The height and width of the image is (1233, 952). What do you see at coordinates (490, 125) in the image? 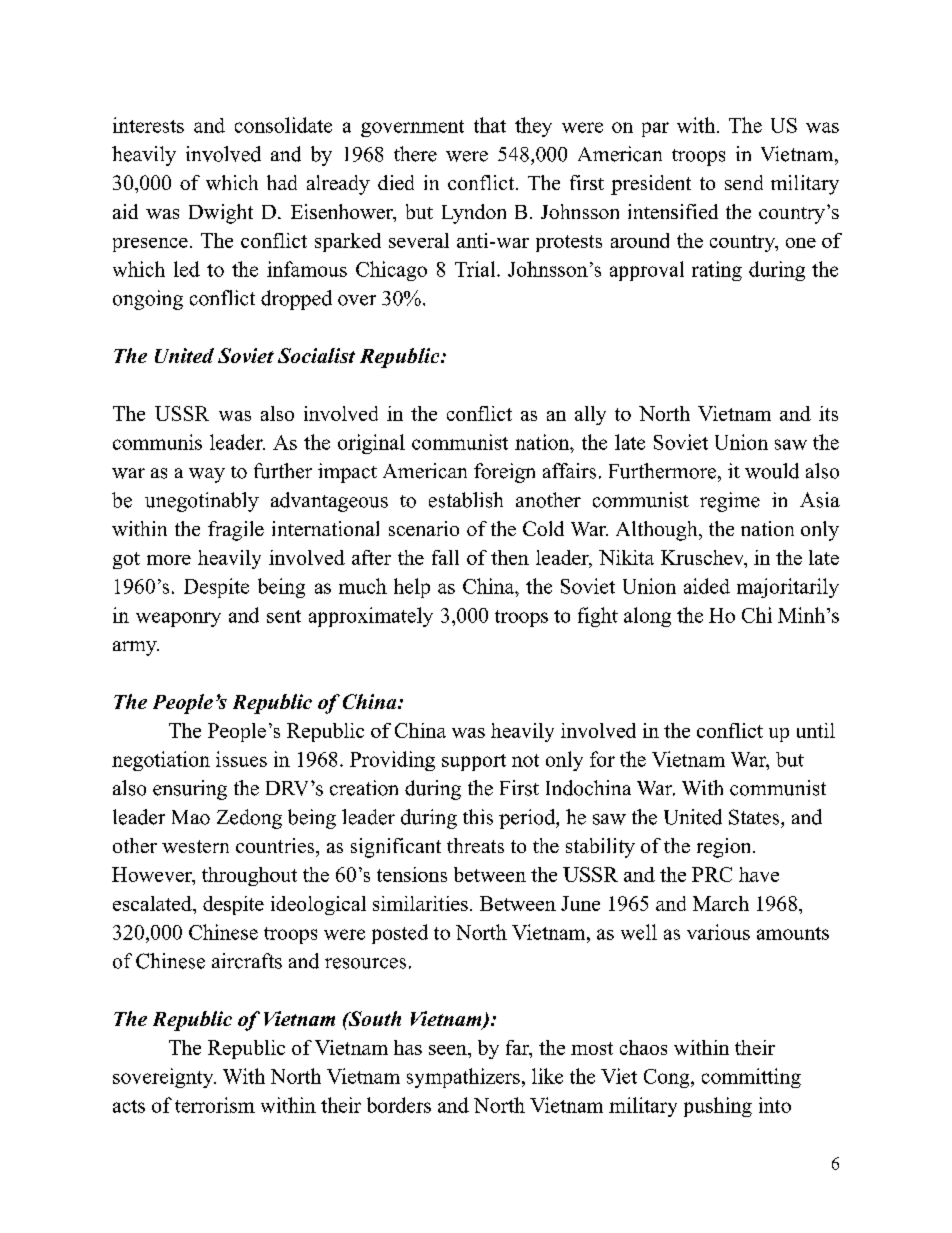
I see `that` at bounding box center [490, 125].
